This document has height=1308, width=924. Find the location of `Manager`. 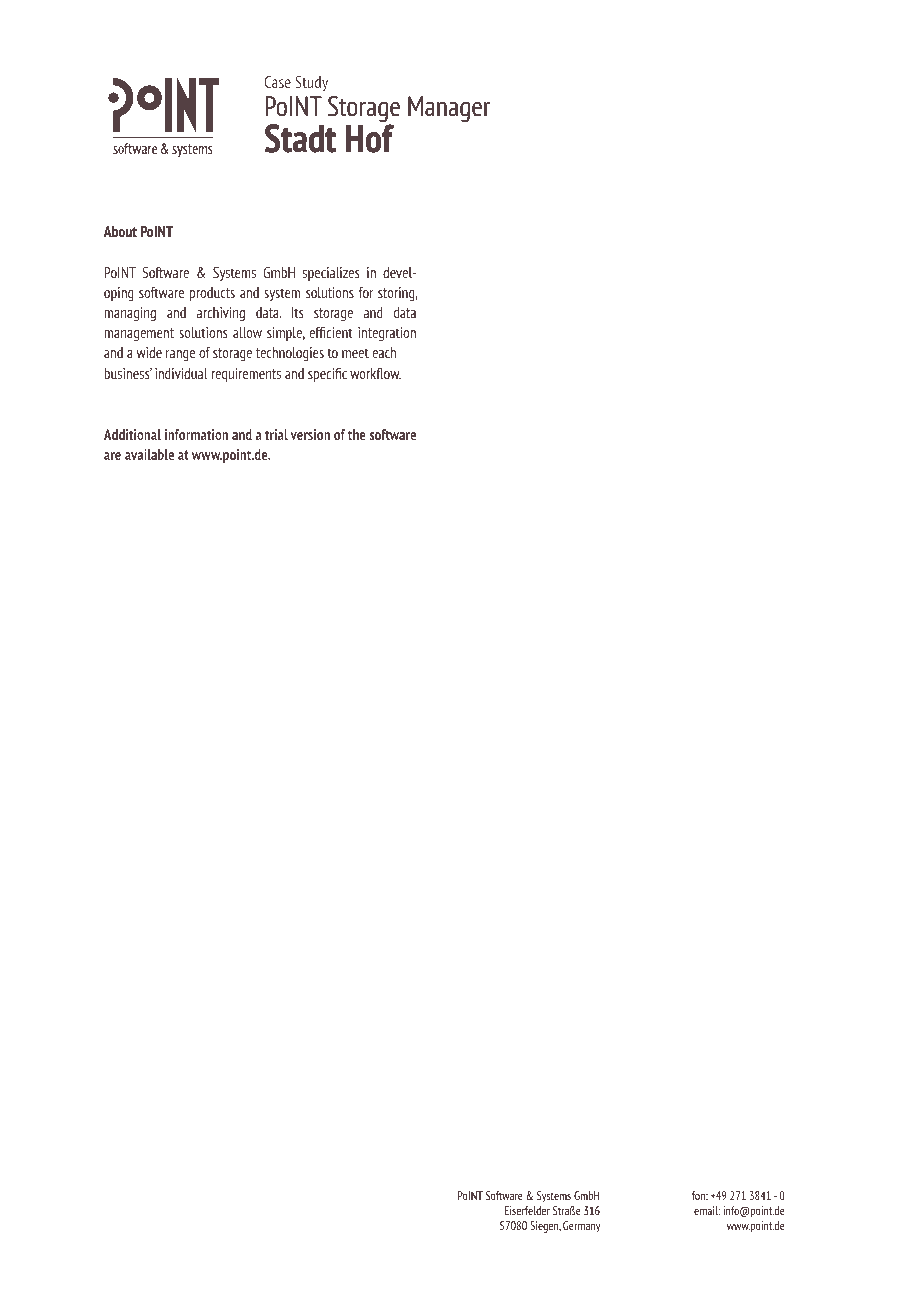

Manager is located at coordinates (449, 109).
